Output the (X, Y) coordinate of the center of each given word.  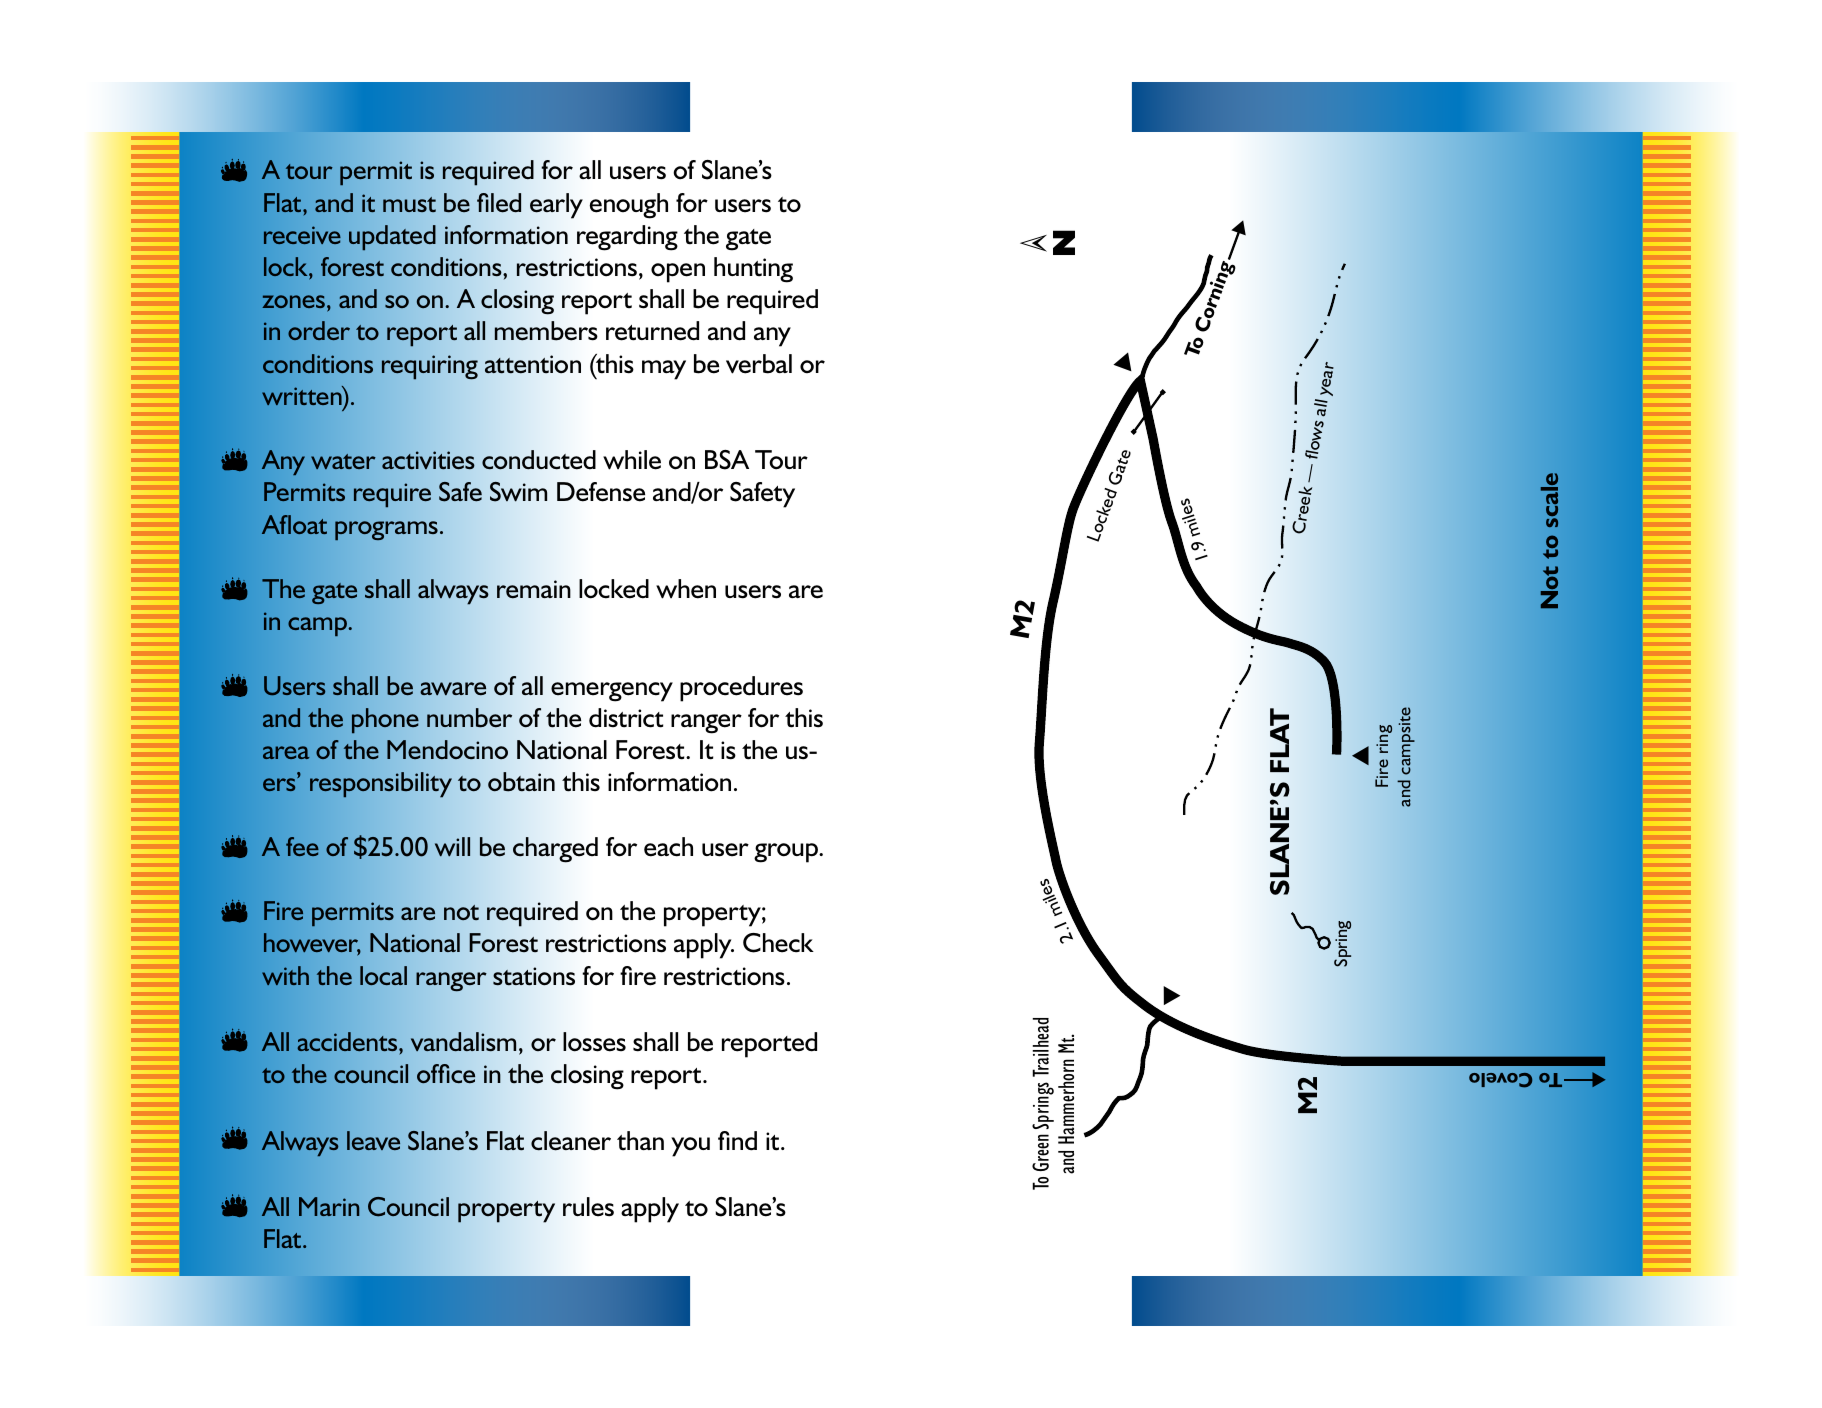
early (556, 206)
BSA (727, 460)
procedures (741, 689)
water (343, 461)
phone (385, 721)
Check (778, 943)
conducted (539, 460)
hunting (753, 270)
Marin (329, 1206)
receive (302, 235)
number (469, 718)
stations (534, 976)
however (312, 944)
